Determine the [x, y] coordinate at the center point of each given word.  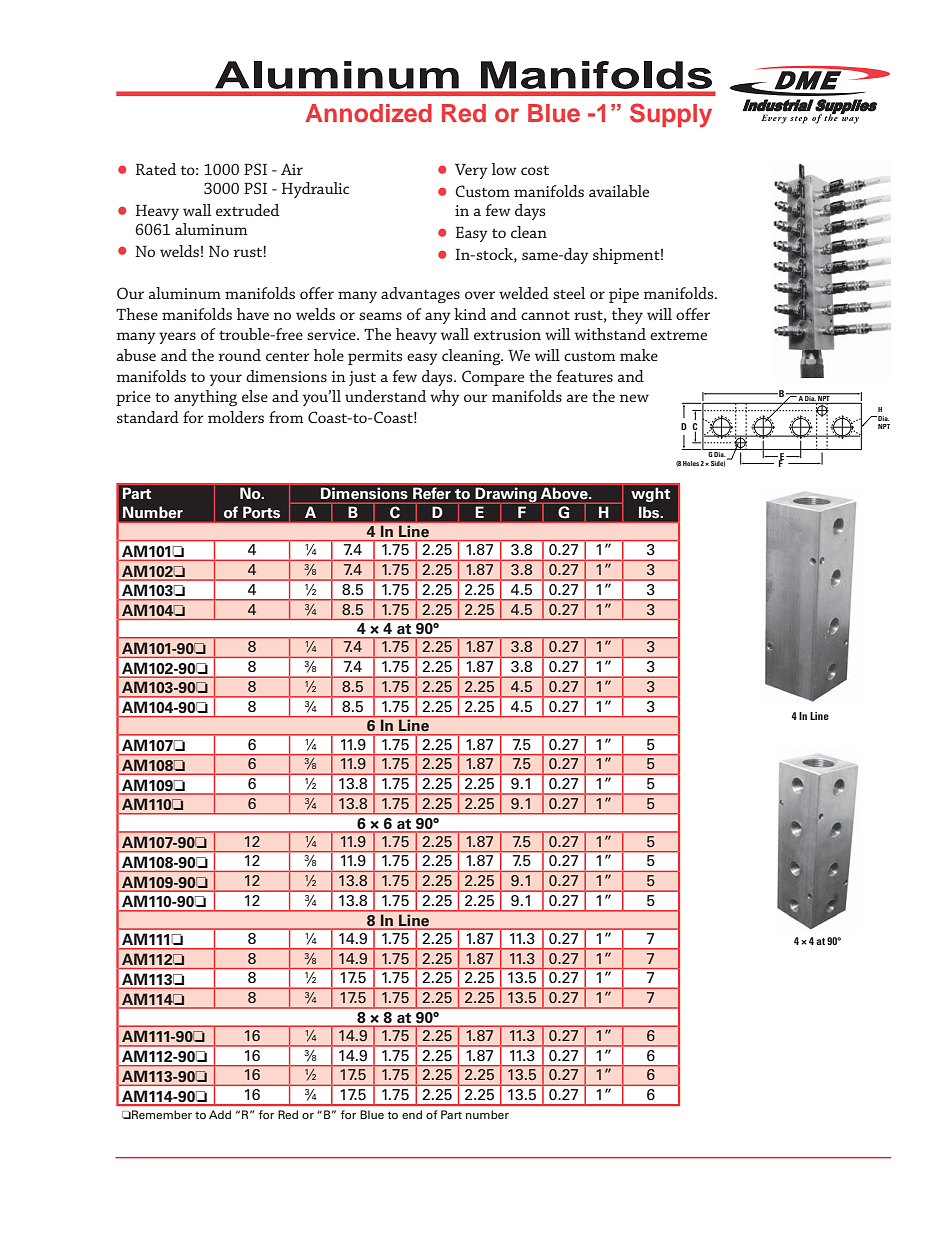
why [445, 398]
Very [471, 171]
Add [220, 1114]
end [412, 1114]
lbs [650, 512]
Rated [156, 169]
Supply [671, 115]
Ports [261, 512]
